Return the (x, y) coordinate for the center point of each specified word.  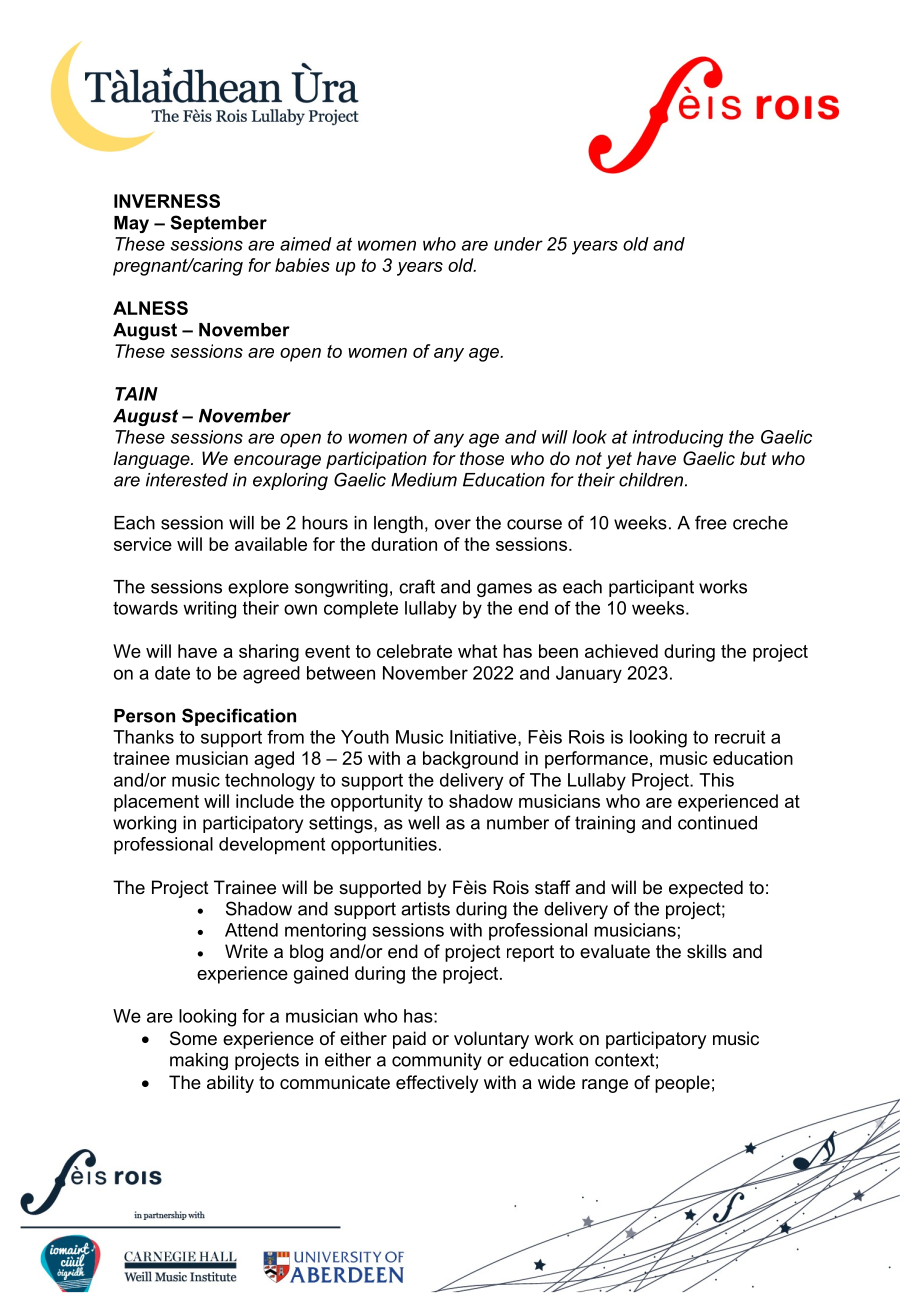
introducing (677, 439)
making (199, 1061)
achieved (621, 651)
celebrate (414, 651)
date (172, 673)
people (682, 1084)
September (218, 224)
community (437, 1061)
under (518, 244)
